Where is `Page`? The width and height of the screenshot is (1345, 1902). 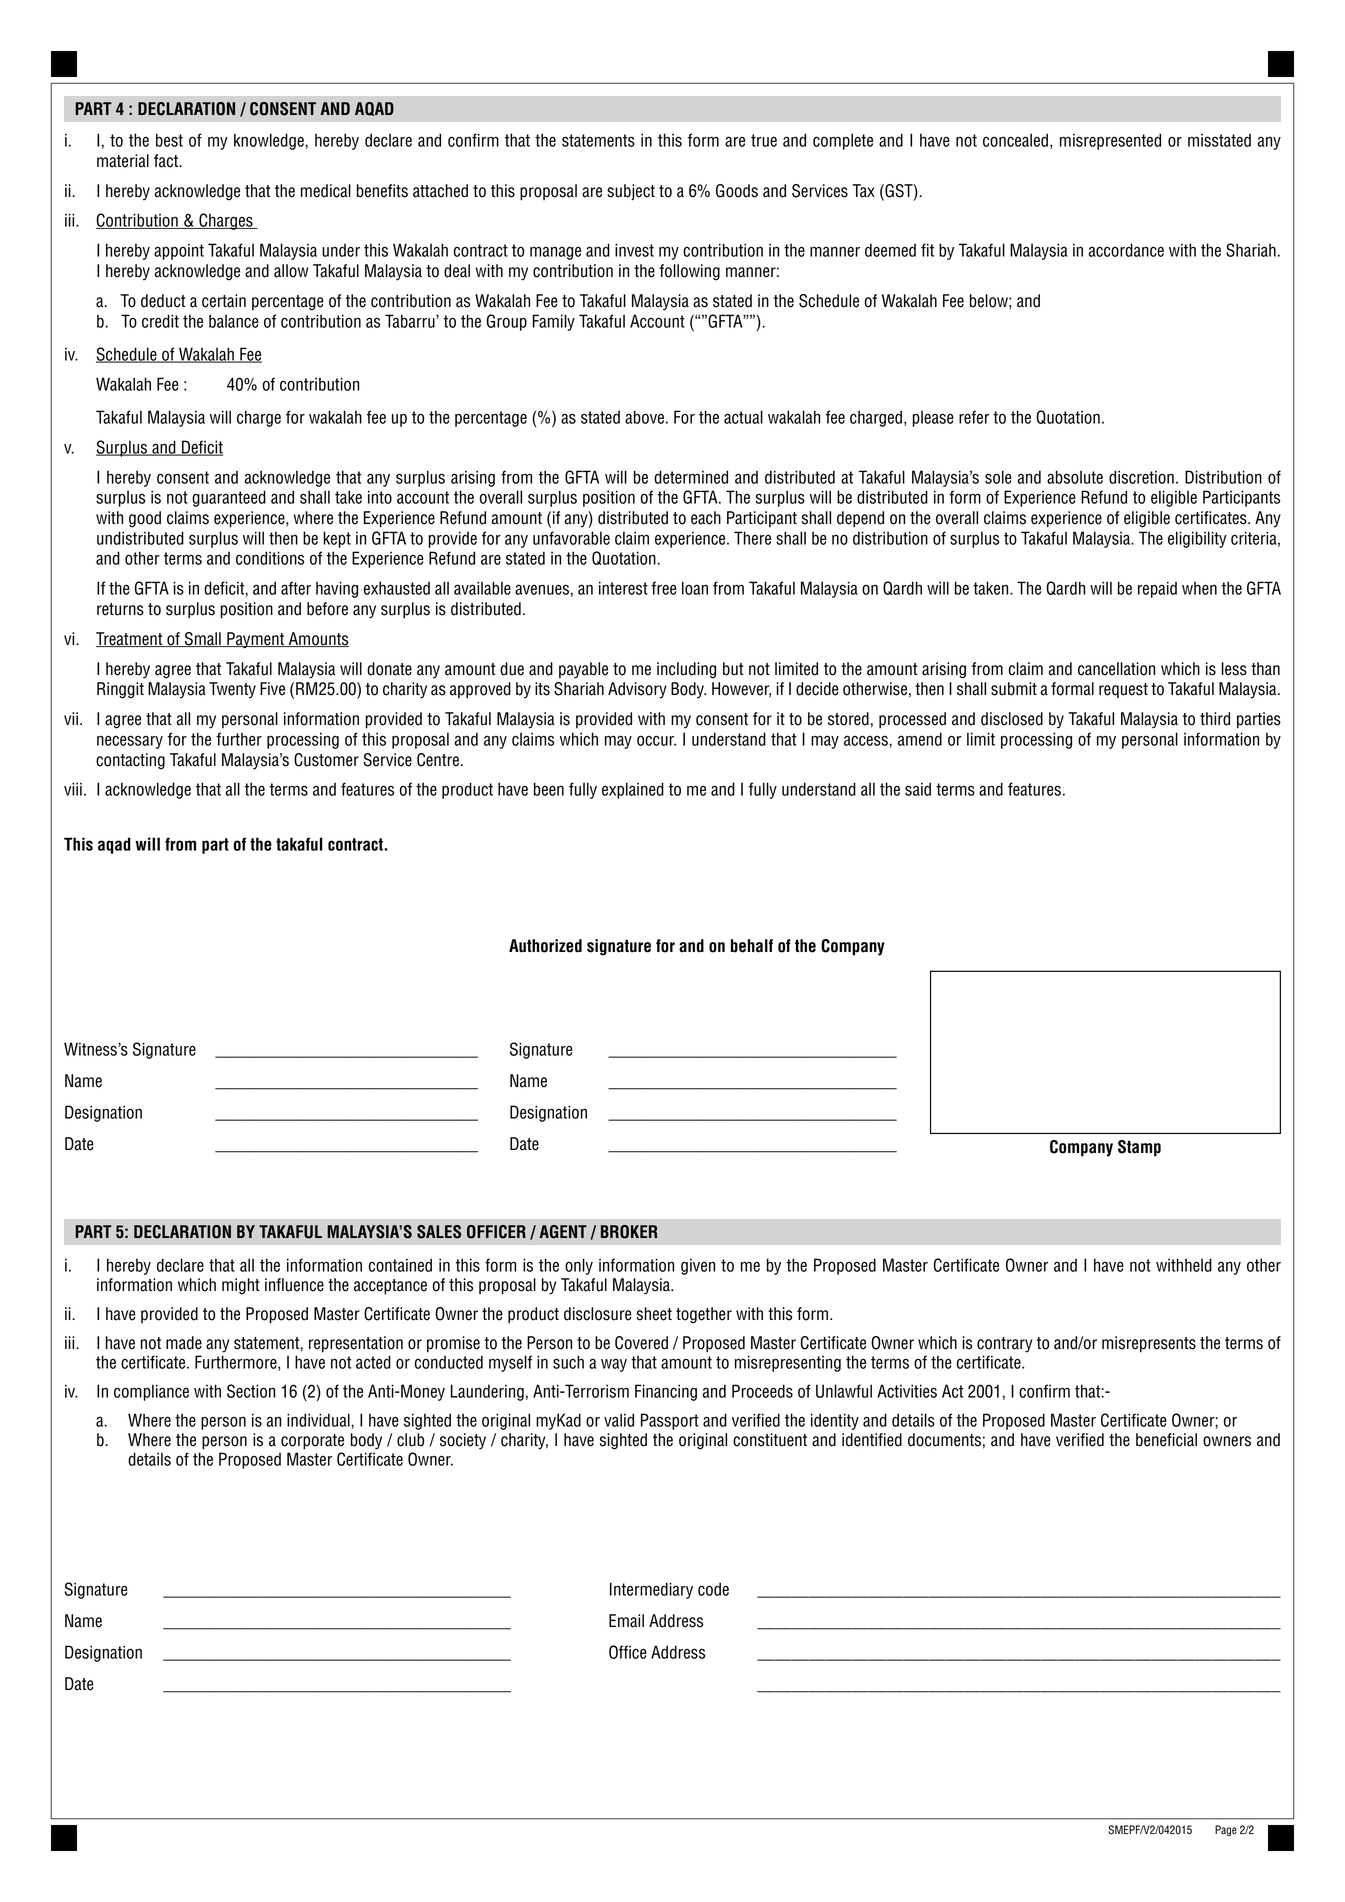 Page is located at coordinates (1226, 1831).
